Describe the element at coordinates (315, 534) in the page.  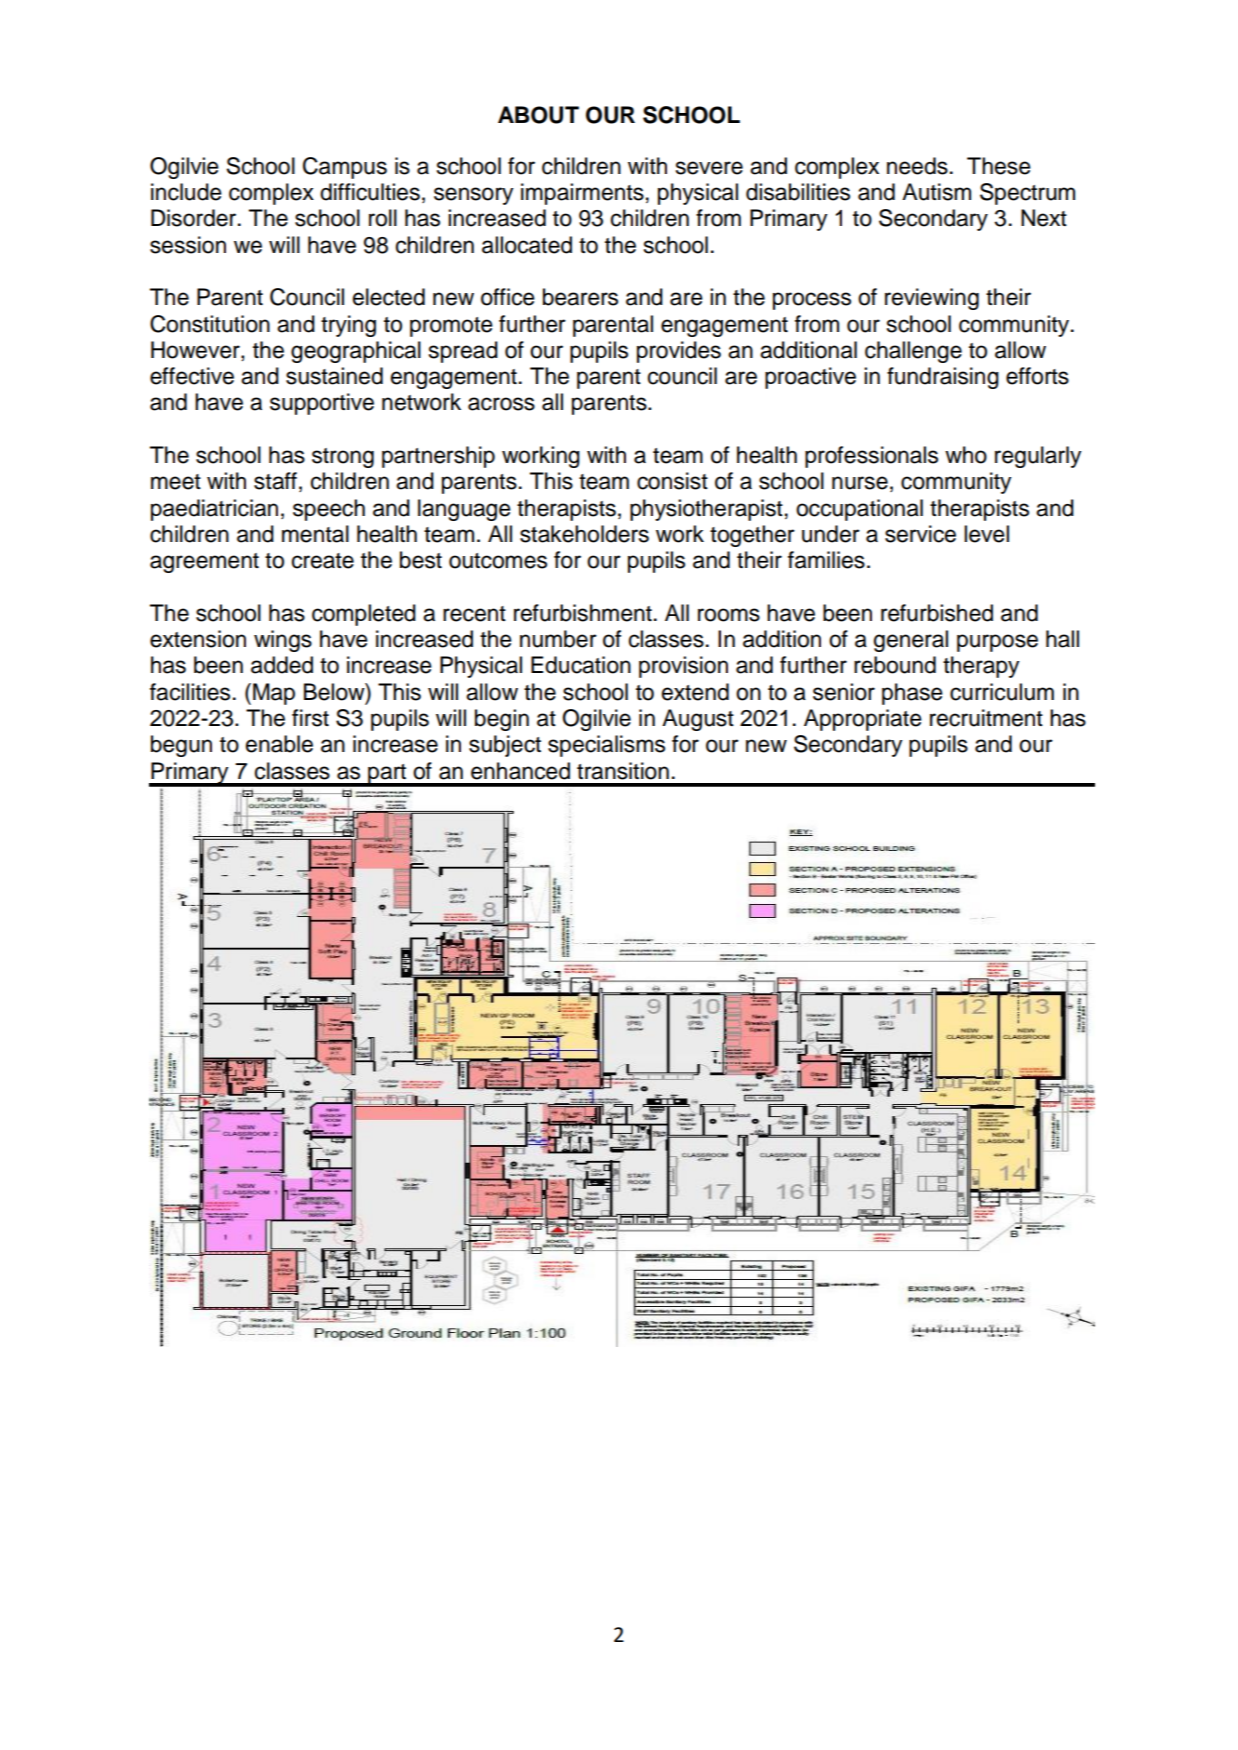
I see `mental` at that location.
